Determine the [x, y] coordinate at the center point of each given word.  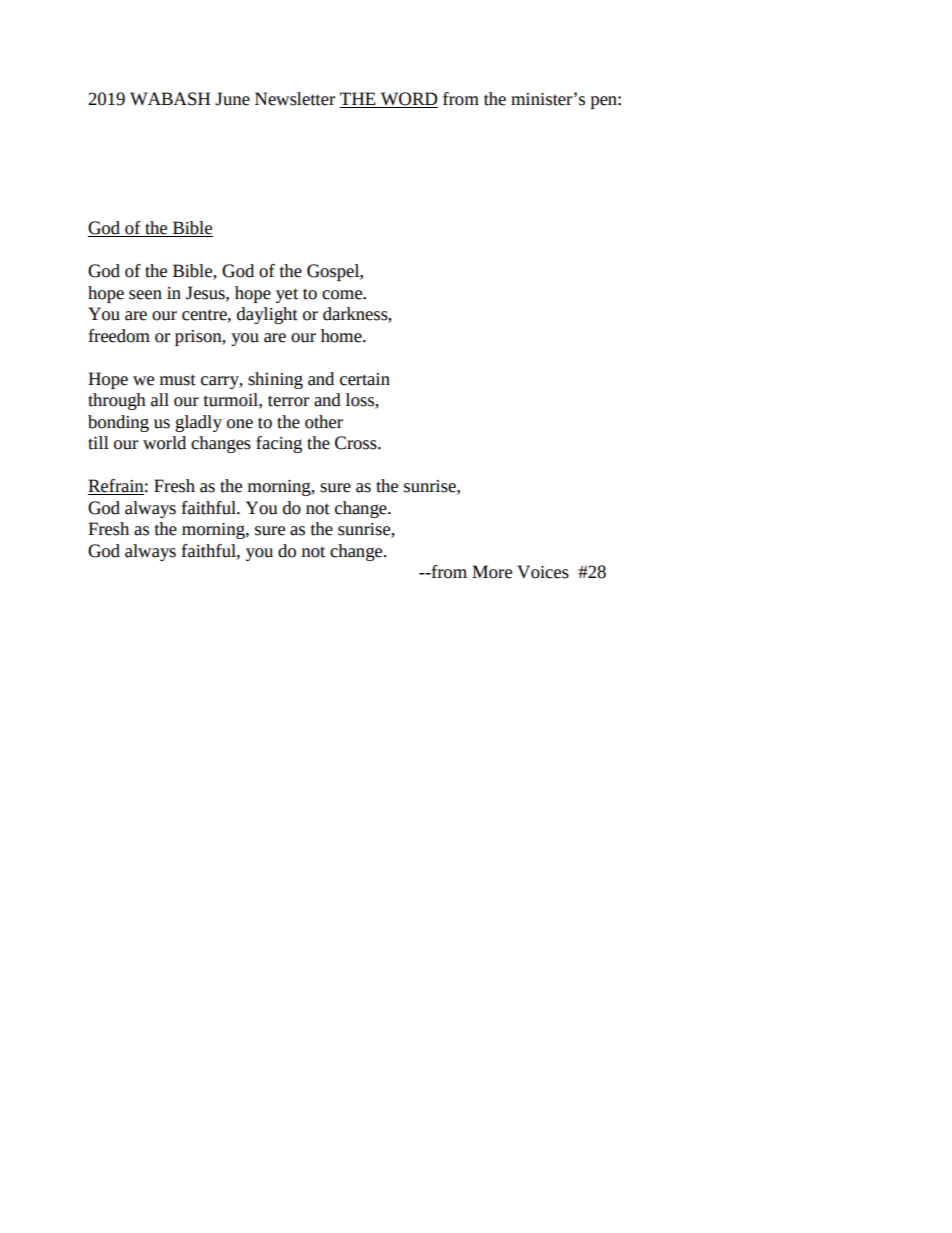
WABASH [170, 99]
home [342, 336]
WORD [408, 100]
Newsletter [295, 99]
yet [287, 295]
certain [365, 379]
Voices [543, 572]
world [164, 443]
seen [145, 295]
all [160, 400]
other [324, 422]
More [492, 572]
